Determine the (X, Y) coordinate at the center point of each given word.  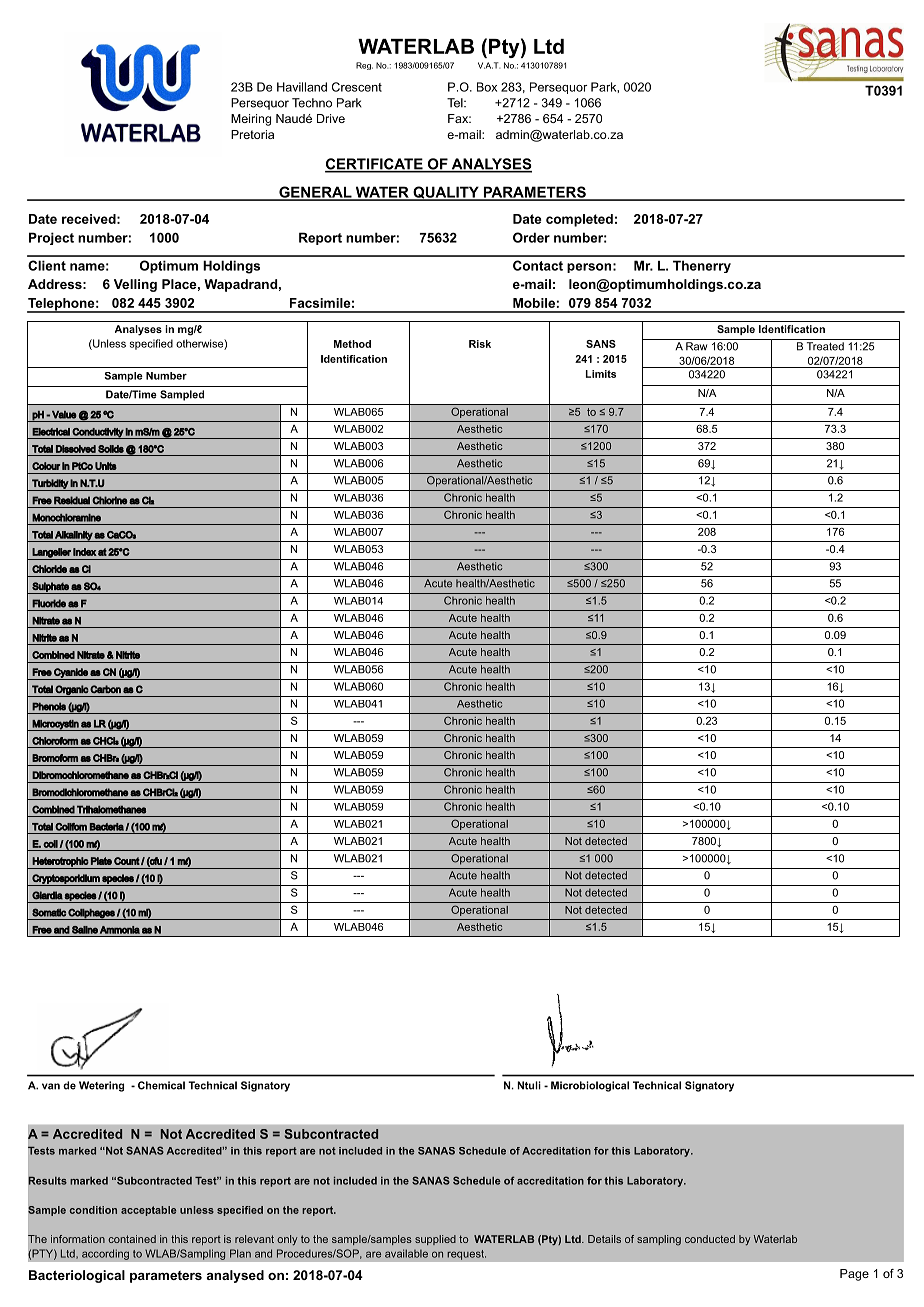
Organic (72, 691)
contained (132, 1239)
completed (579, 220)
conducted (710, 1239)
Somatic (49, 912)
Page (854, 1275)
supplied (435, 1240)
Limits (601, 374)
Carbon (105, 689)
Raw (696, 346)
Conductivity (98, 433)
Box (487, 87)
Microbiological (590, 1086)
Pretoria (252, 134)
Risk (480, 344)
